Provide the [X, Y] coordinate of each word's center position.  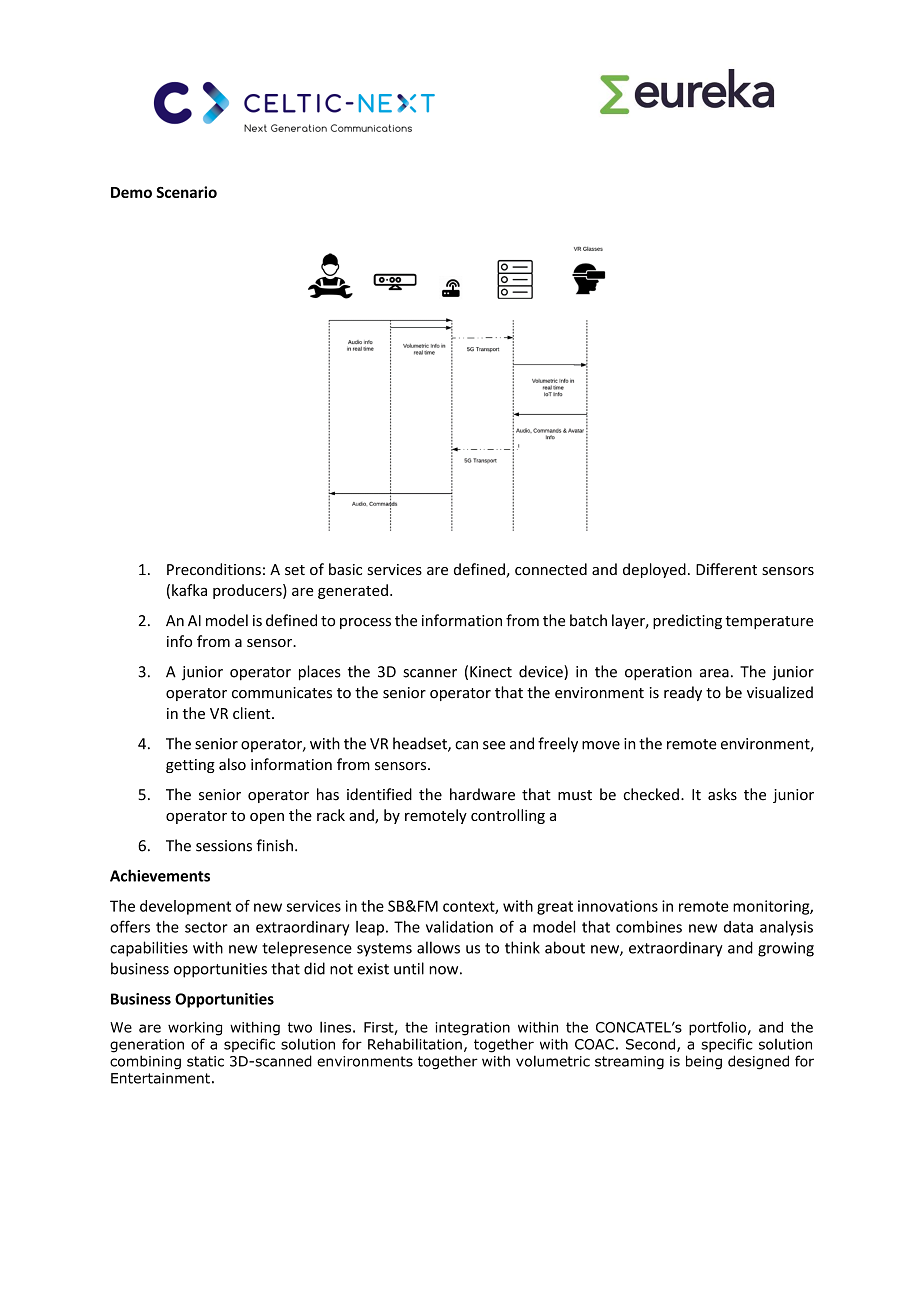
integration [473, 1029]
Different [726, 569]
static [205, 1061]
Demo [131, 192]
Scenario [186, 192]
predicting [687, 621]
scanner [430, 673]
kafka [189, 590]
